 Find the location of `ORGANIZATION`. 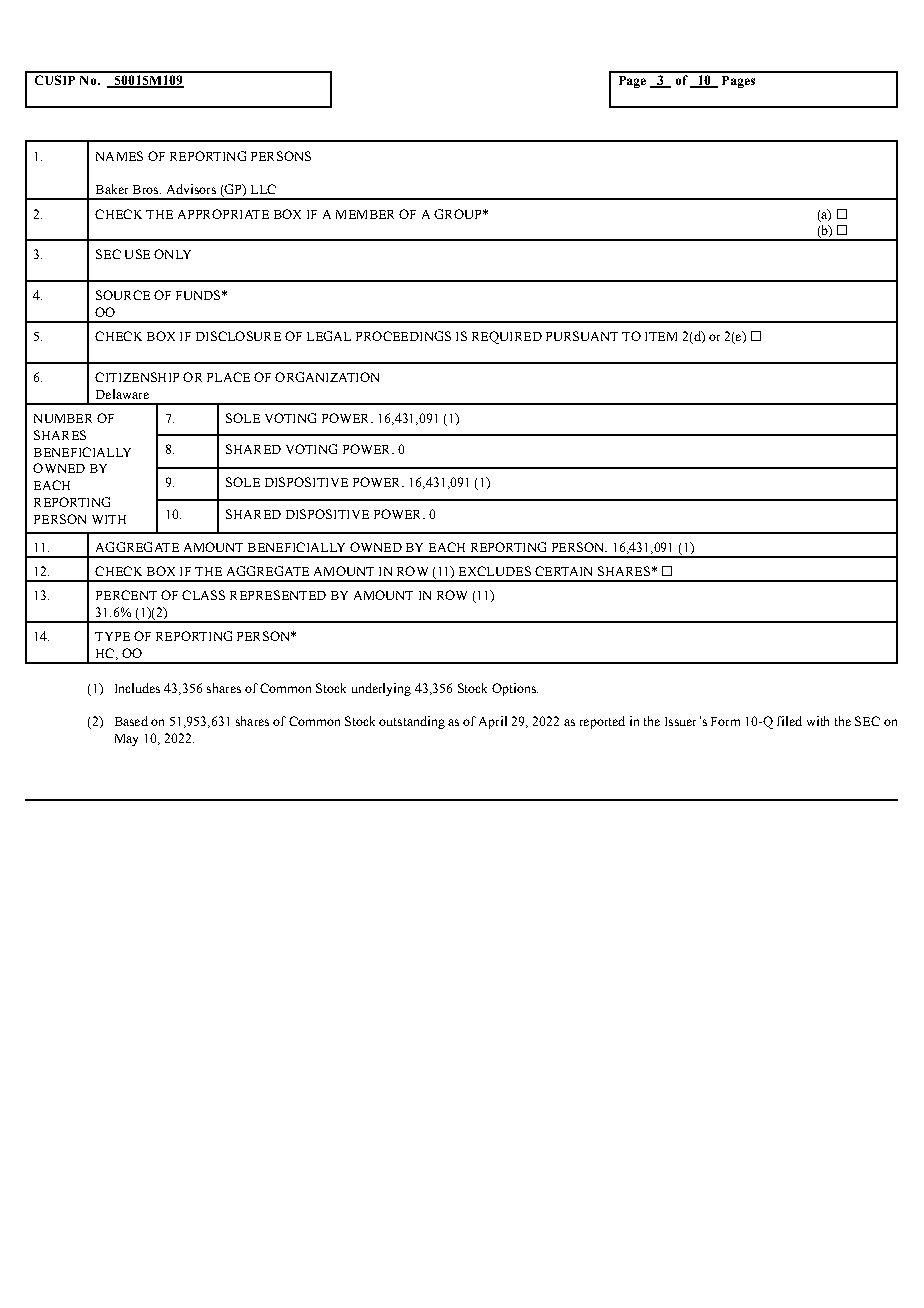

ORGANIZATION is located at coordinates (327, 377).
